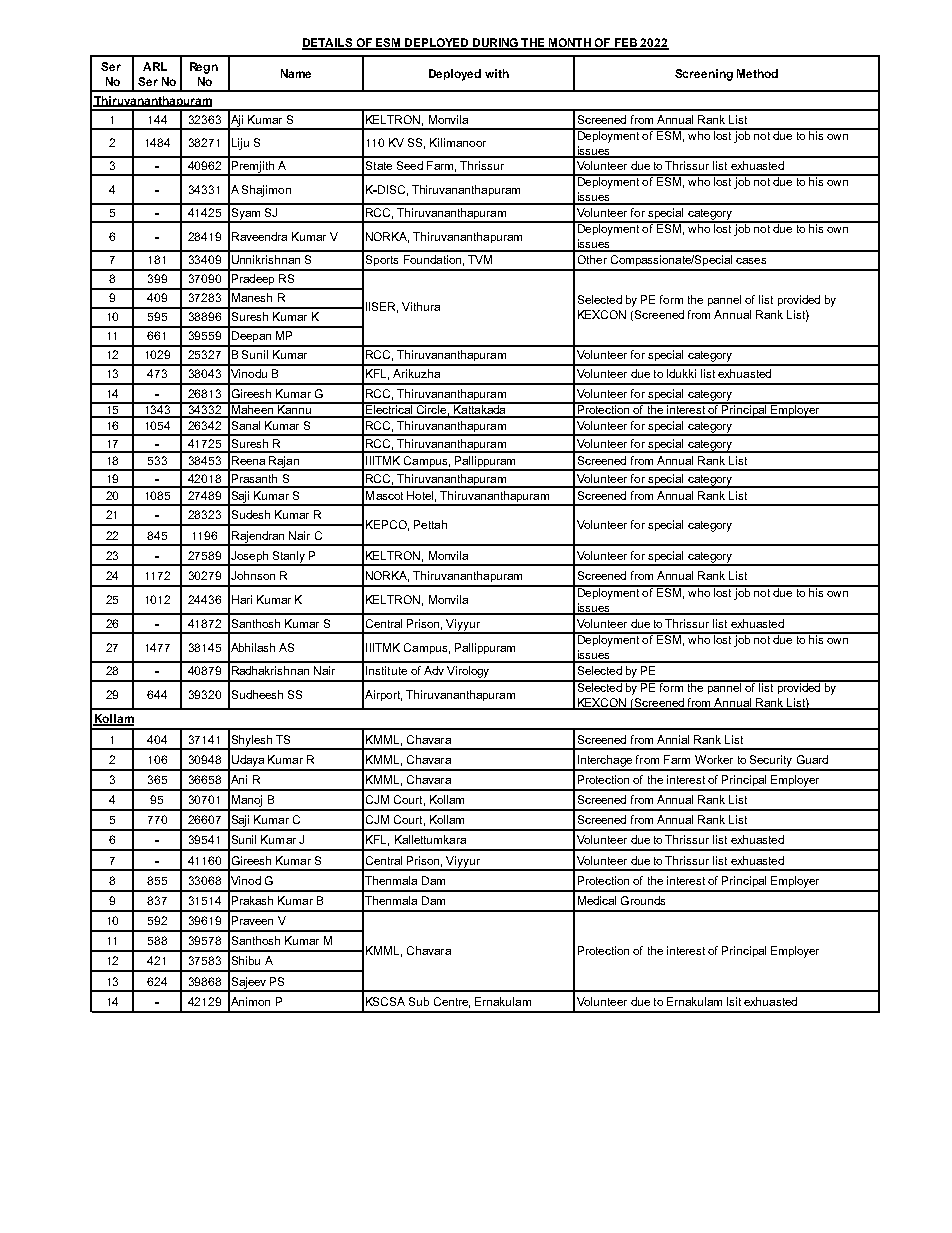 This document has height=1233, width=952. What do you see at coordinates (434, 670) in the document?
I see `Adv` at bounding box center [434, 670].
